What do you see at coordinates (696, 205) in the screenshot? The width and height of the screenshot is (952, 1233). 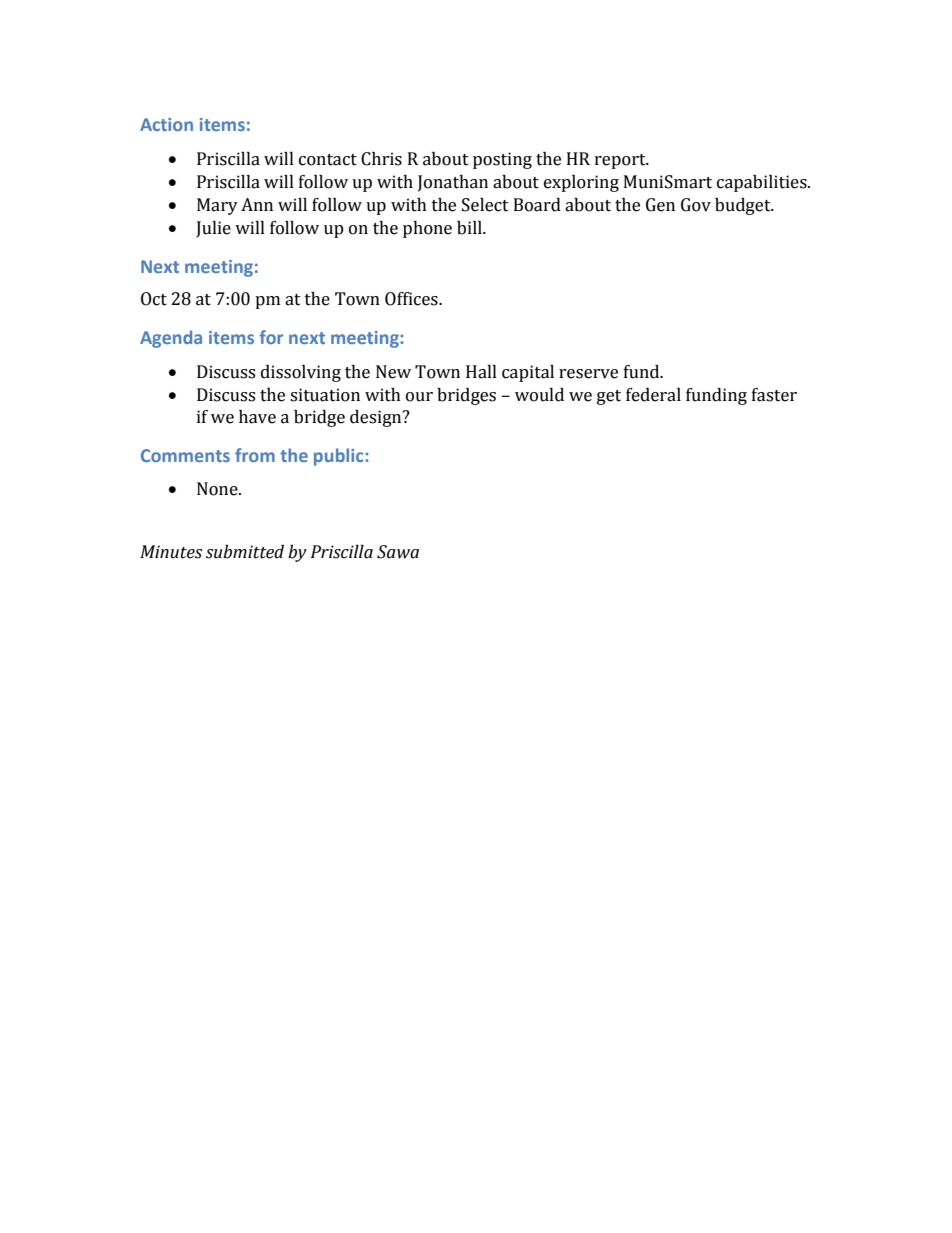 I see `Gov` at bounding box center [696, 205].
